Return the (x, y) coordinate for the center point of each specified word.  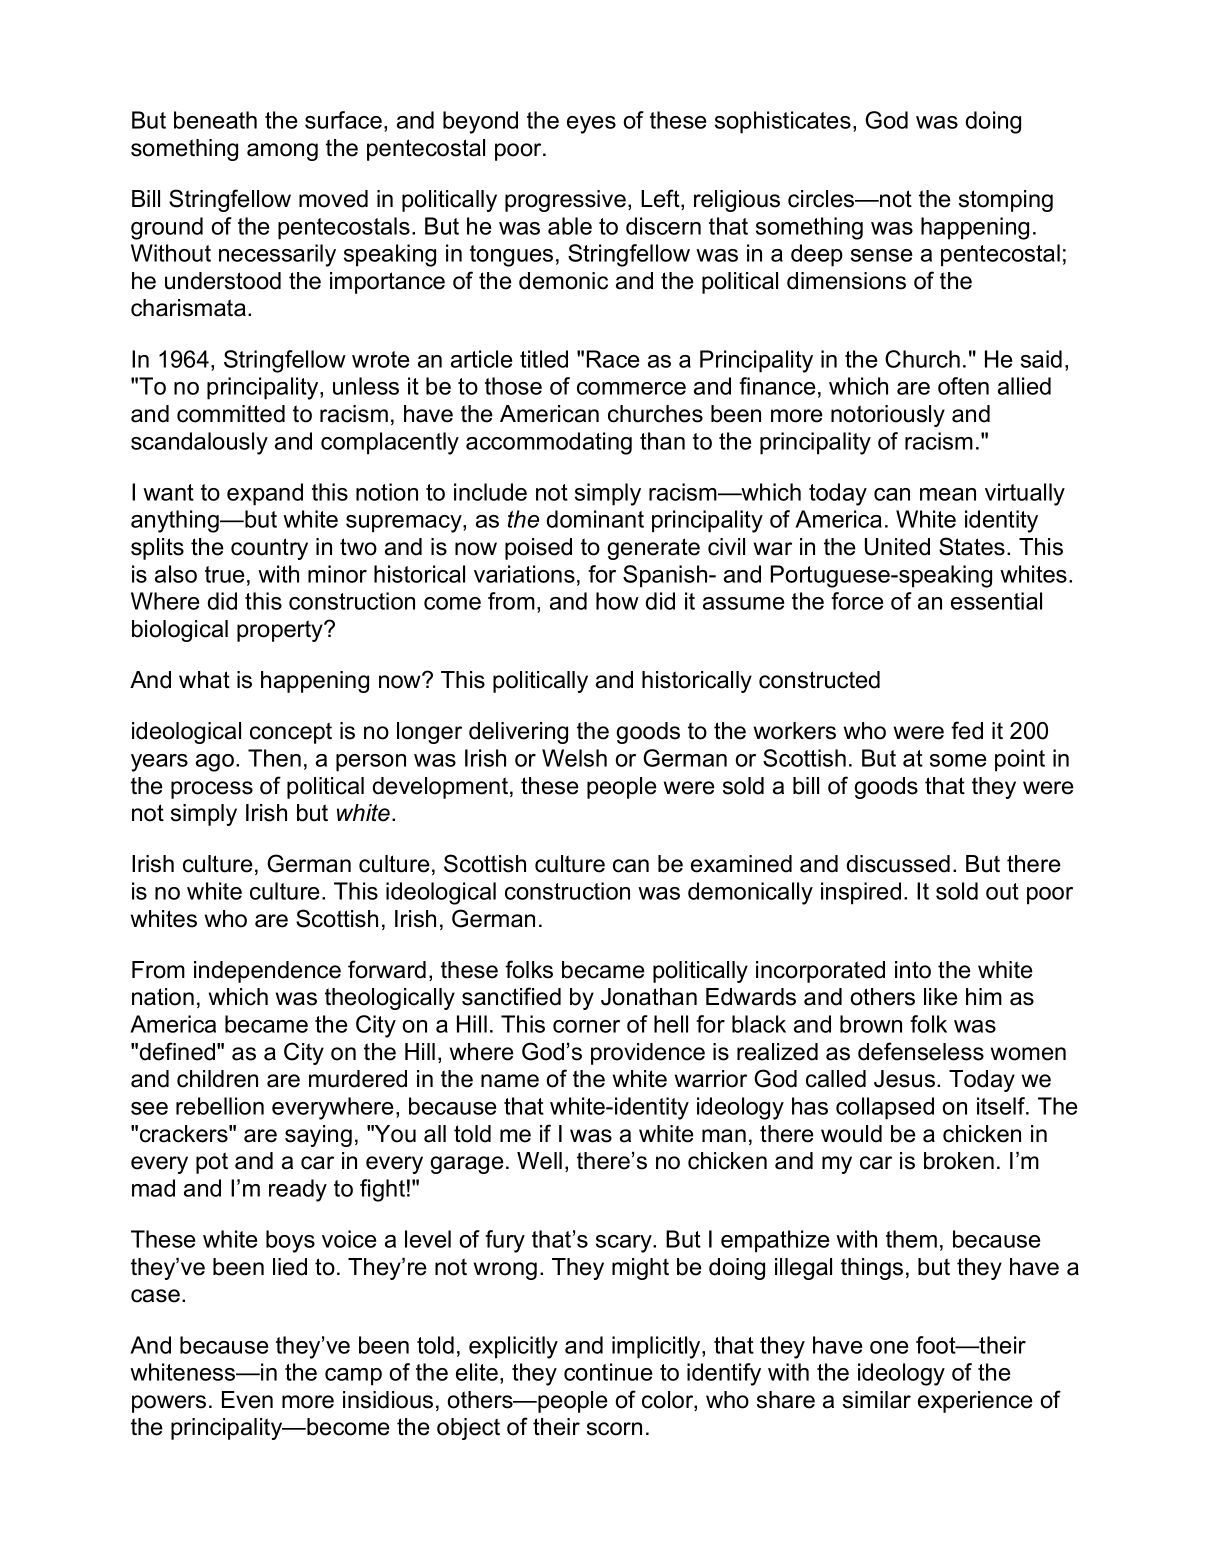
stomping (1006, 201)
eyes (591, 125)
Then (274, 758)
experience (975, 1402)
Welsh (574, 758)
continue (608, 1372)
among (282, 152)
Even (247, 1400)
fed (967, 730)
